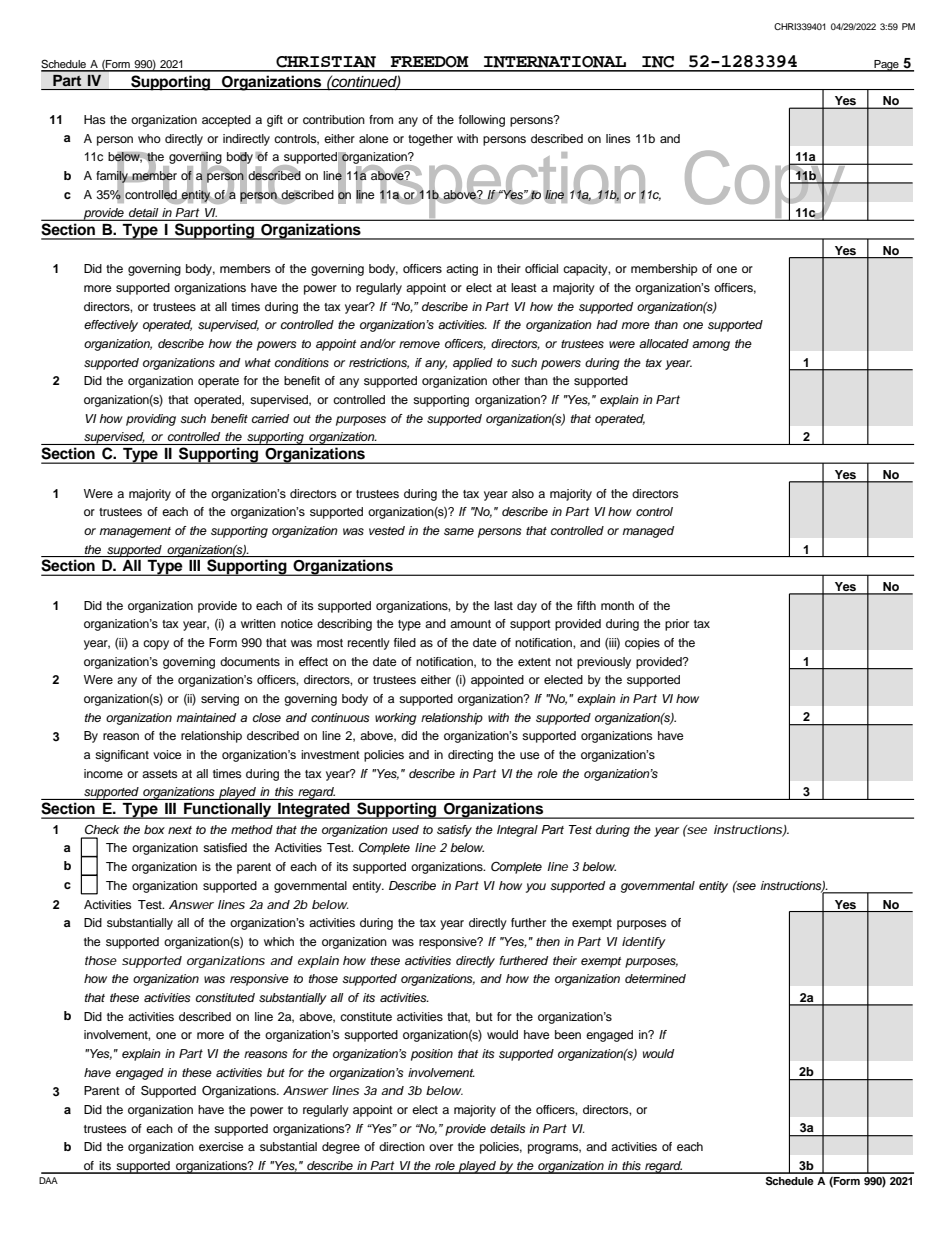 This screenshot has height=1233, width=952. Describe the element at coordinates (221, 1146) in the screenshot. I see `exercise` at that location.
